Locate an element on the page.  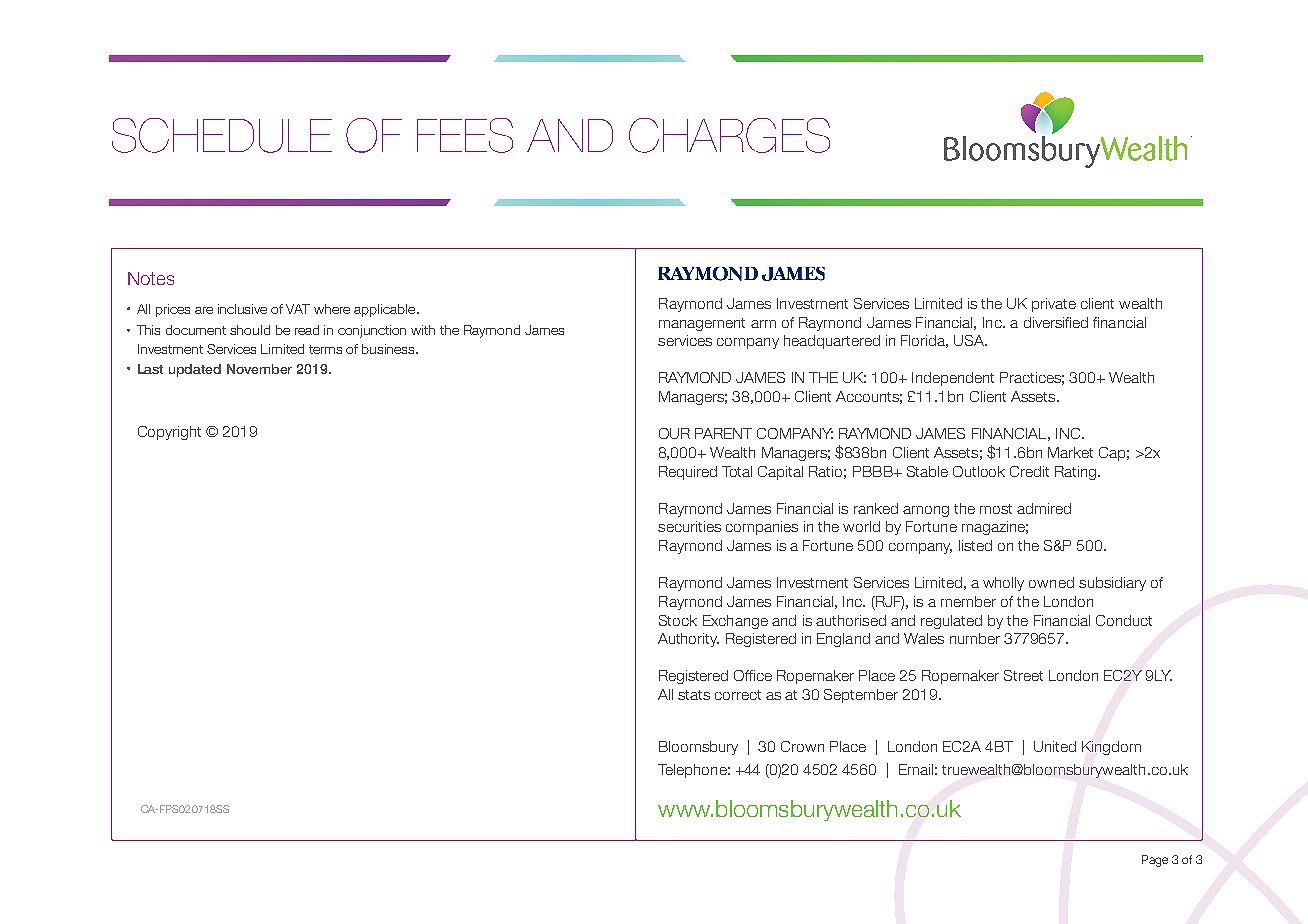
arm is located at coordinates (763, 324).
